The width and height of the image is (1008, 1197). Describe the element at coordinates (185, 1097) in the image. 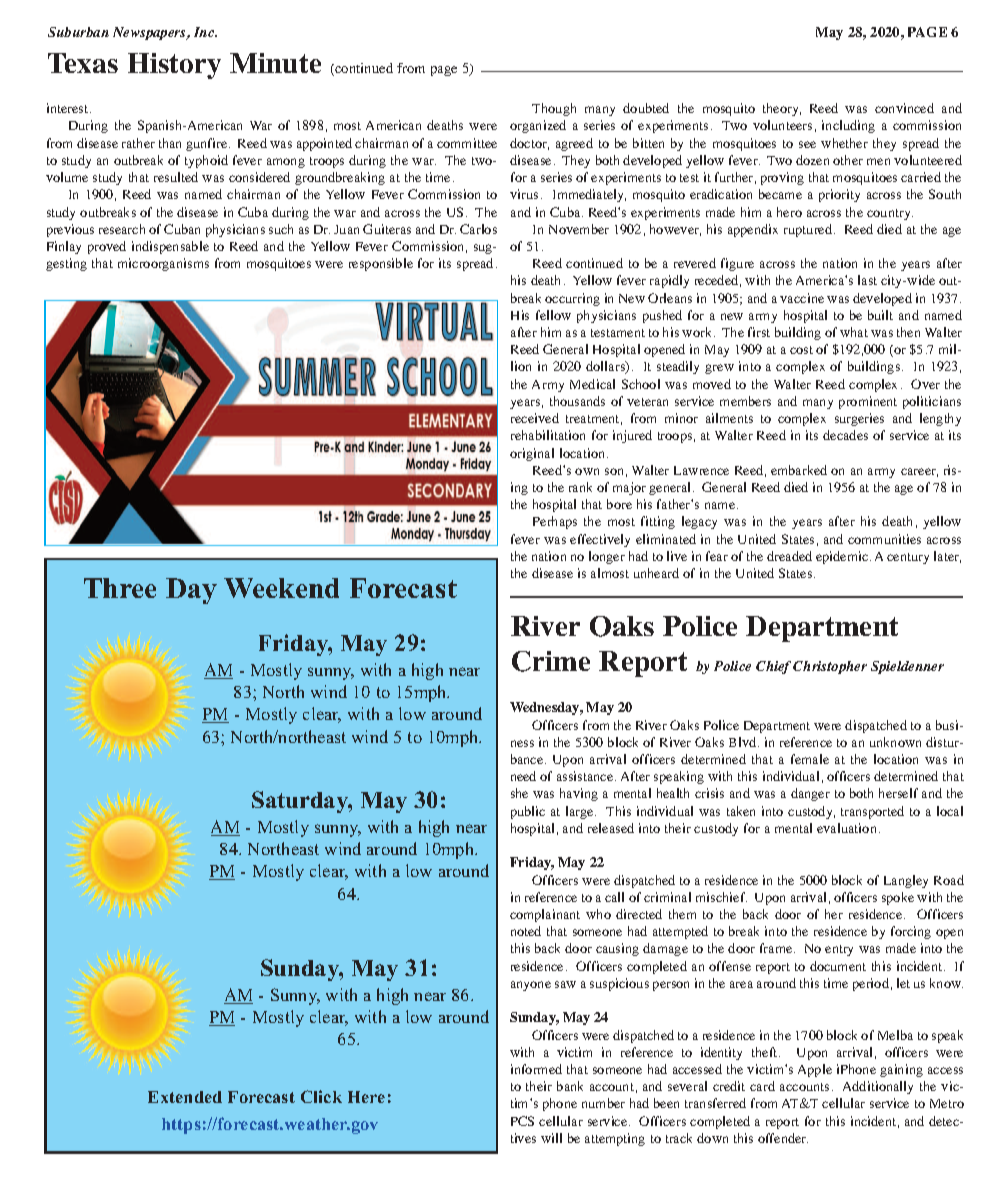

I see `Extended` at that location.
